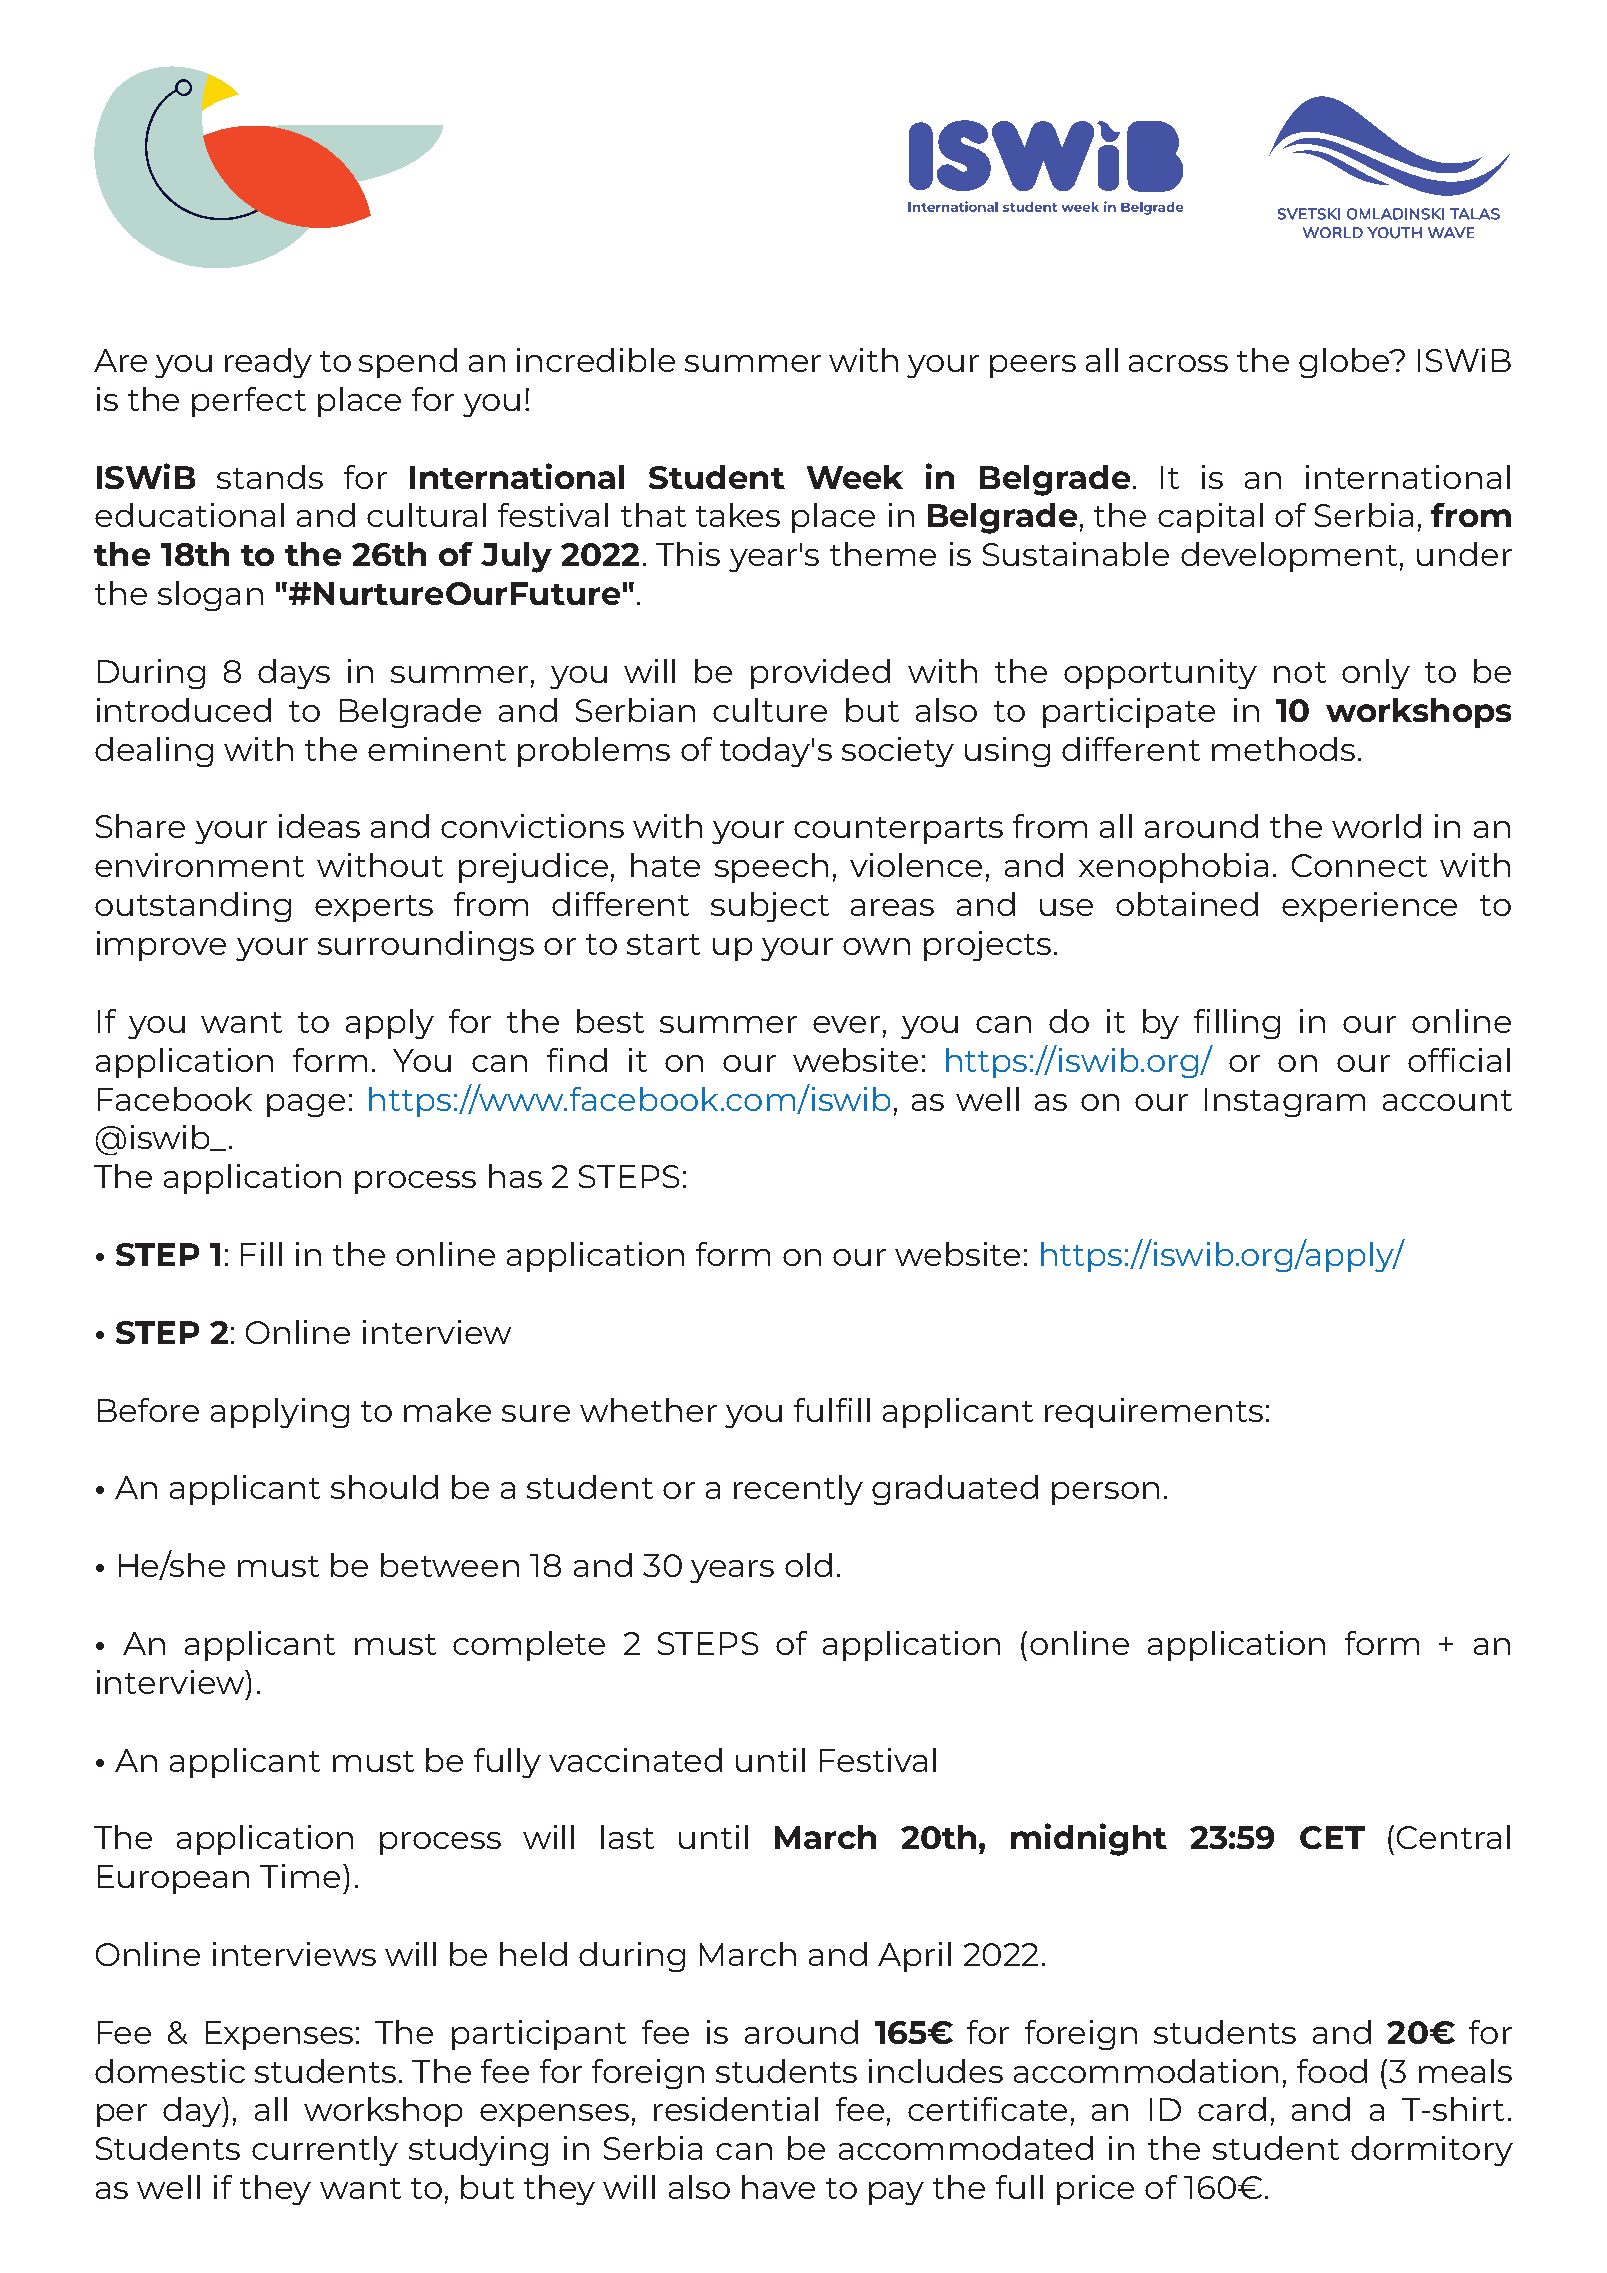 The height and width of the page is (2273, 1607). Describe the element at coordinates (249, 402) in the page. I see `perfect` at that location.
